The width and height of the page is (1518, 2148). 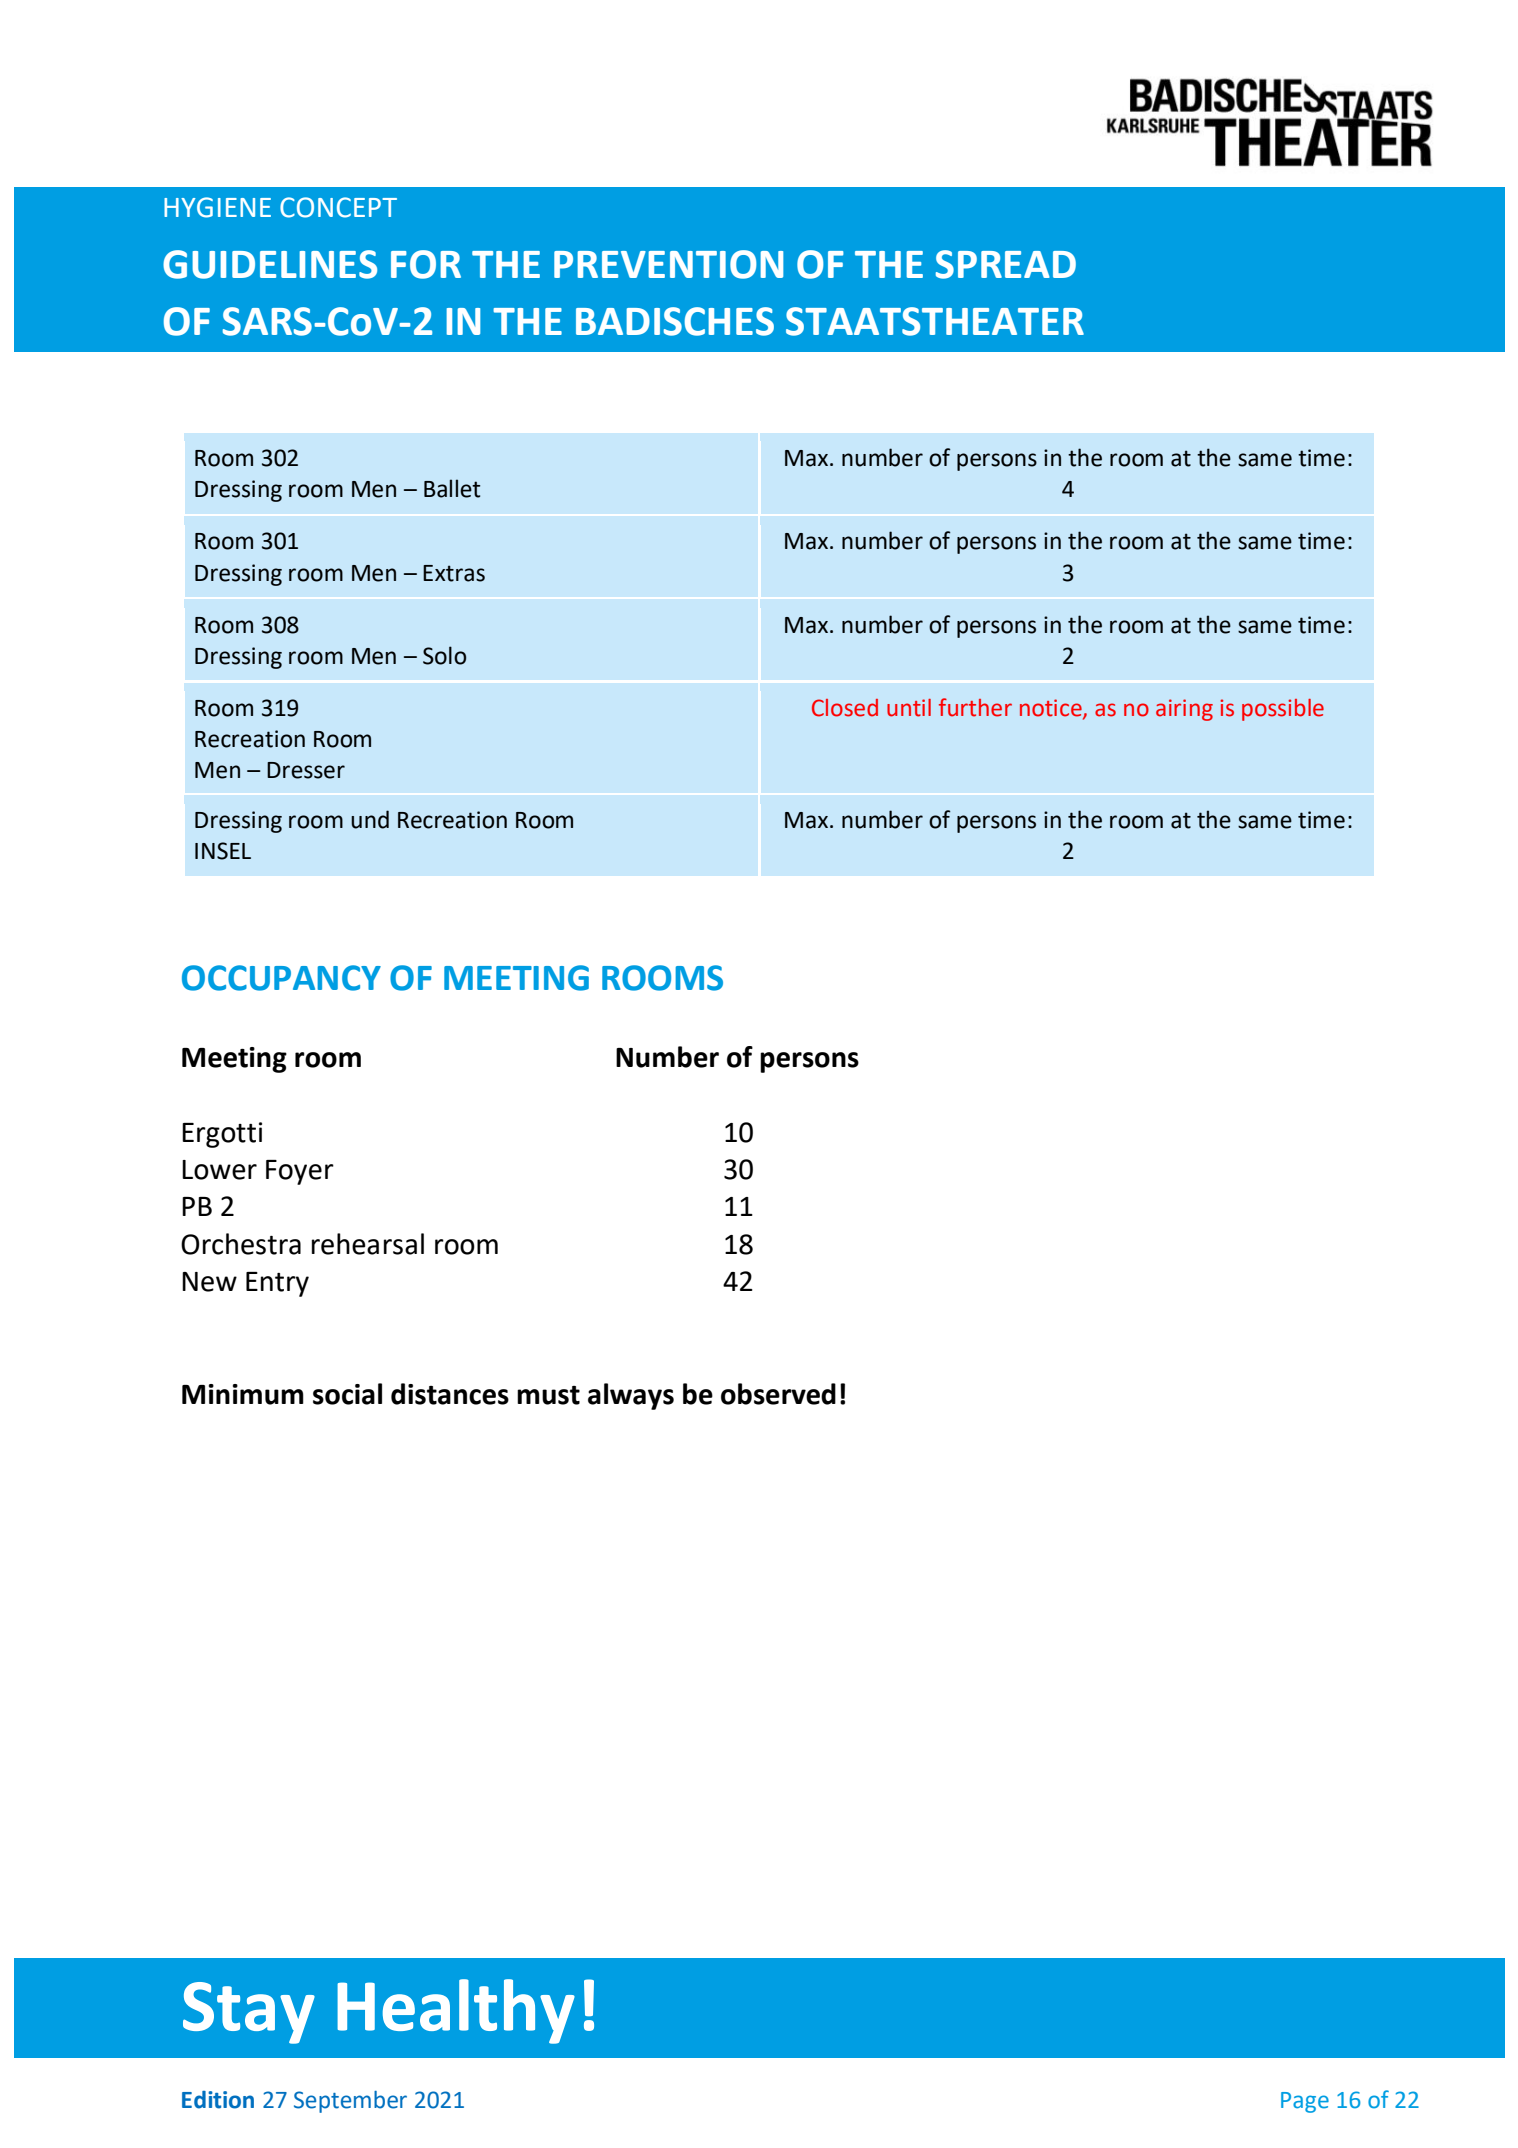 What do you see at coordinates (1283, 710) in the page?
I see `possible` at bounding box center [1283, 710].
